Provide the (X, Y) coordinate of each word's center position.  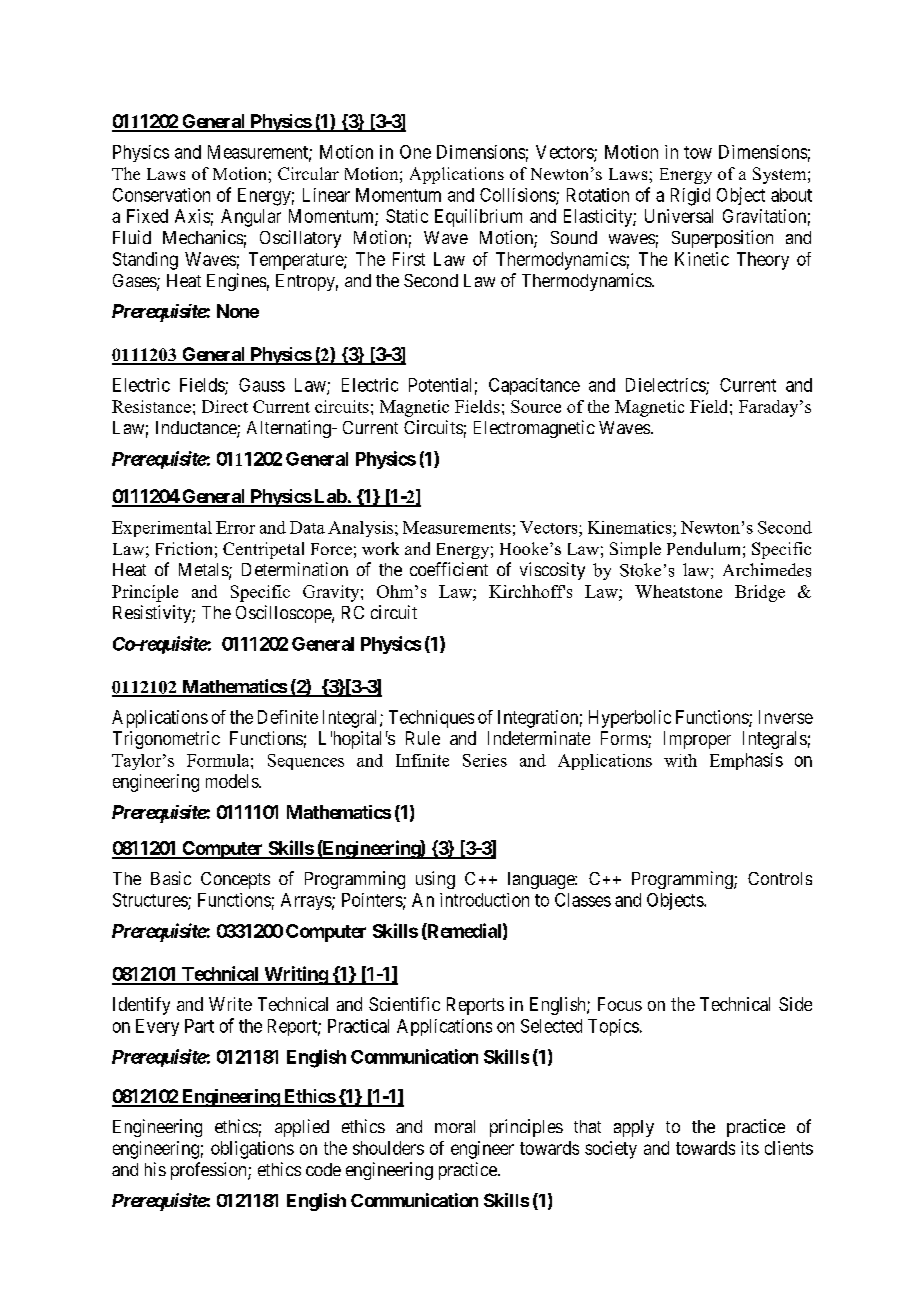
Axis (192, 216)
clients (789, 1148)
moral (455, 1126)
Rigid (690, 197)
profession (210, 1171)
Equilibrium (478, 218)
